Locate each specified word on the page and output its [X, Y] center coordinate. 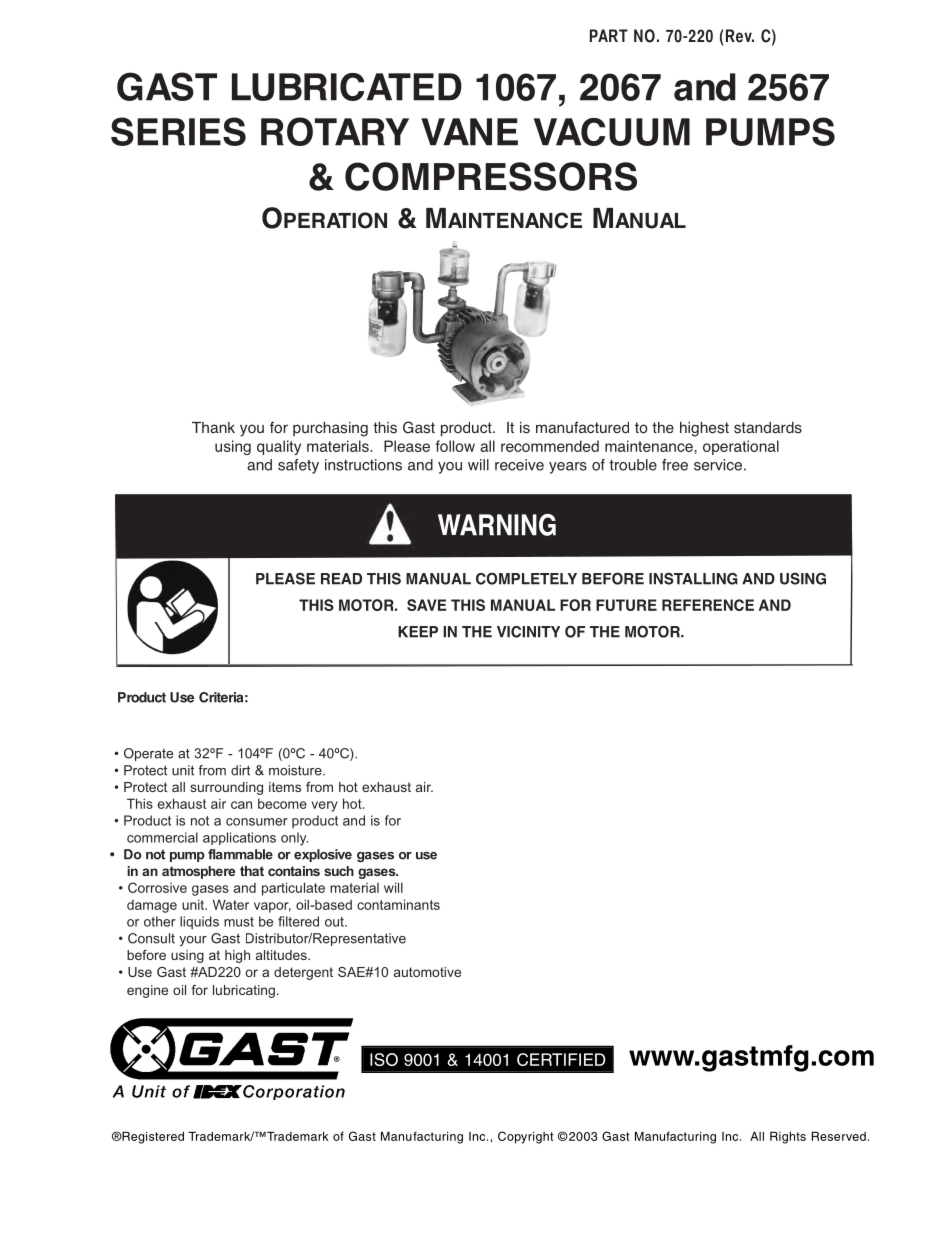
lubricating [244, 991]
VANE [469, 132]
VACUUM [612, 132]
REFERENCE [708, 605]
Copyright [525, 1137]
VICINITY [528, 632]
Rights [788, 1138]
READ [341, 579]
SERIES [178, 131]
